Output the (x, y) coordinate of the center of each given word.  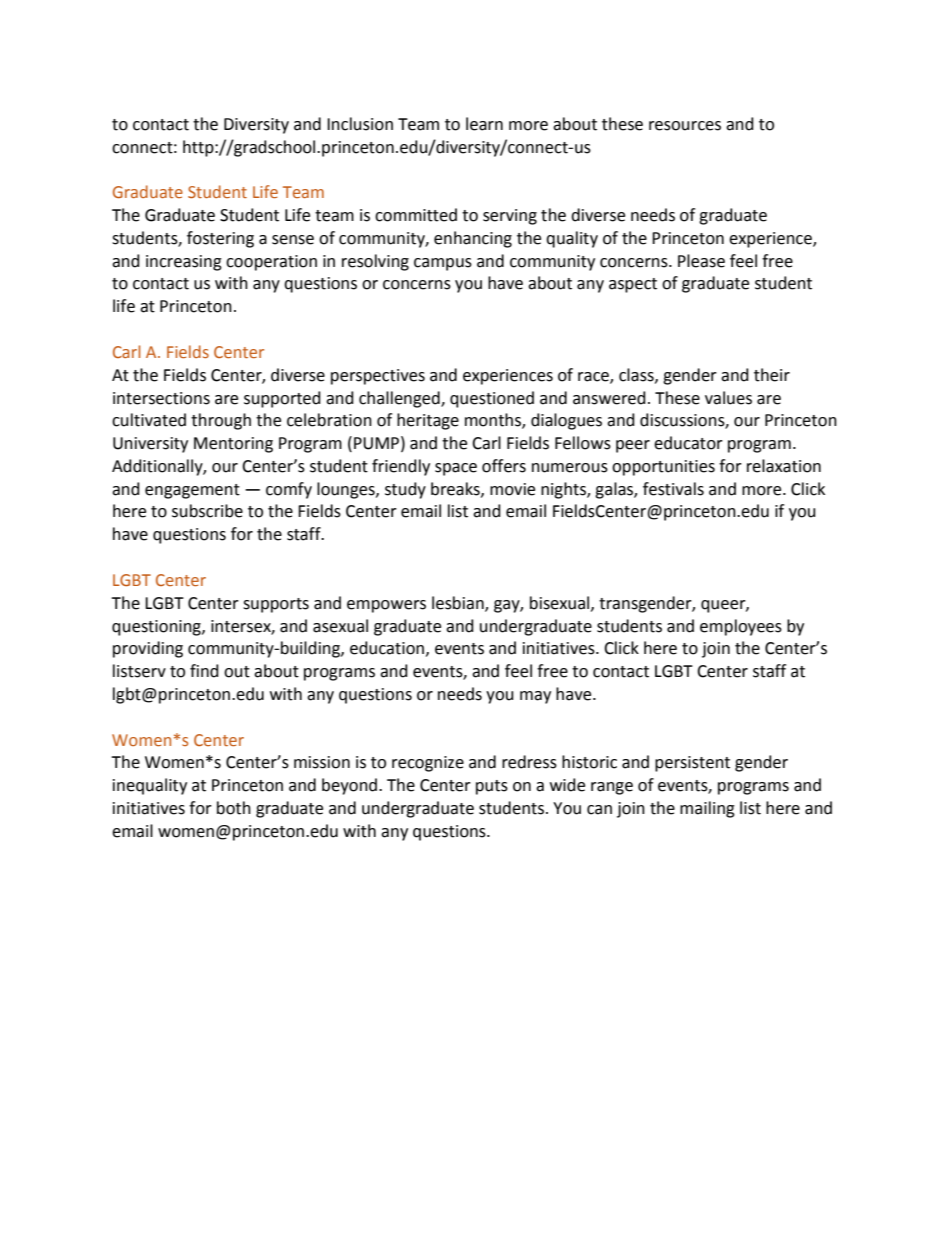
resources (685, 126)
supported (282, 399)
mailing (707, 809)
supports (276, 605)
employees (741, 627)
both (234, 808)
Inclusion (360, 124)
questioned (492, 399)
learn (484, 124)
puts (492, 787)
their (772, 375)
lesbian (459, 603)
